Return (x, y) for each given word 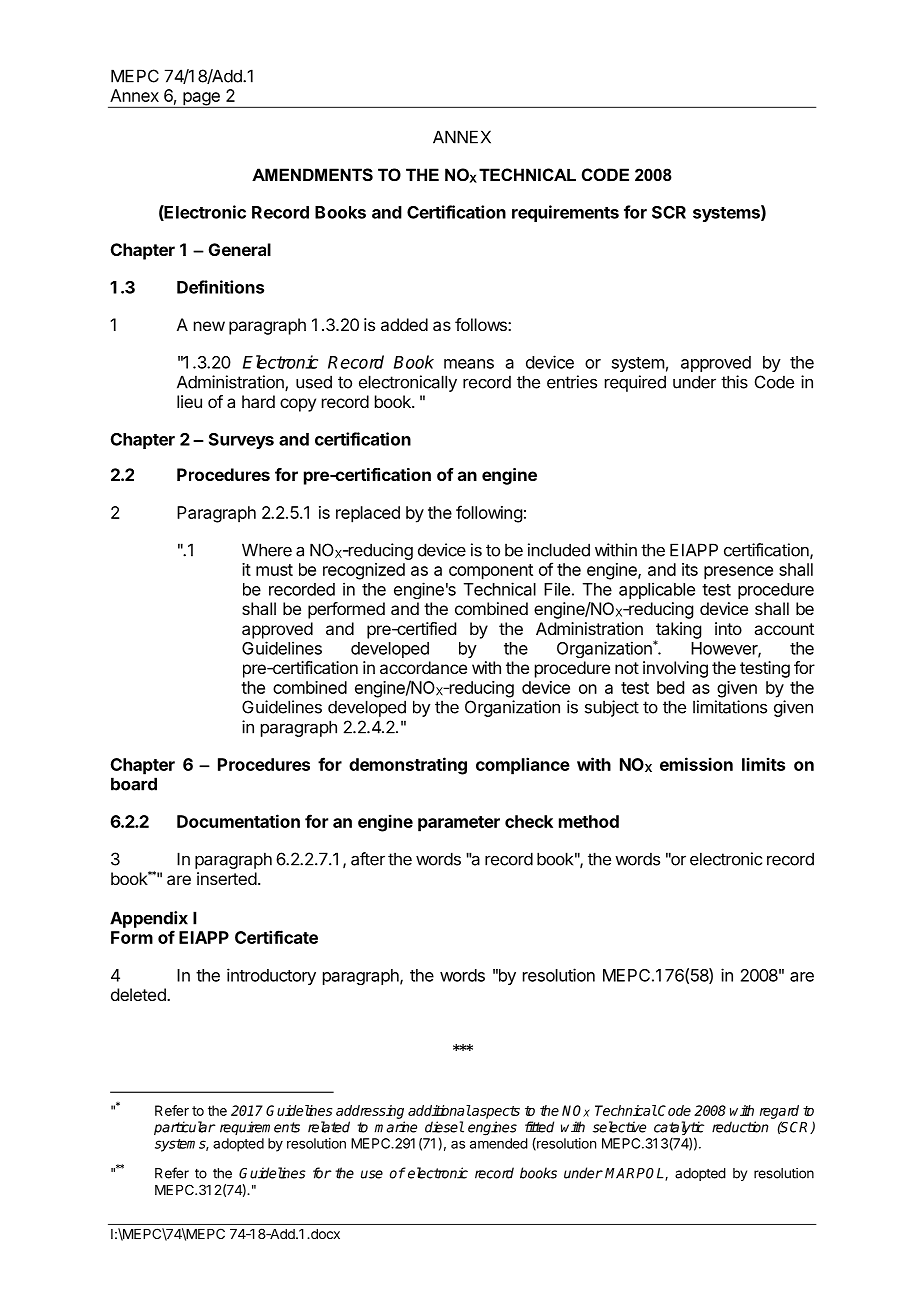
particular (185, 1128)
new (209, 326)
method (589, 821)
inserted (227, 878)
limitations (730, 707)
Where (267, 550)
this (734, 382)
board (134, 784)
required (635, 383)
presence (738, 573)
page (201, 100)
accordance (423, 667)
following (489, 514)
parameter (459, 824)
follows (482, 324)
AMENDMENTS (312, 175)
